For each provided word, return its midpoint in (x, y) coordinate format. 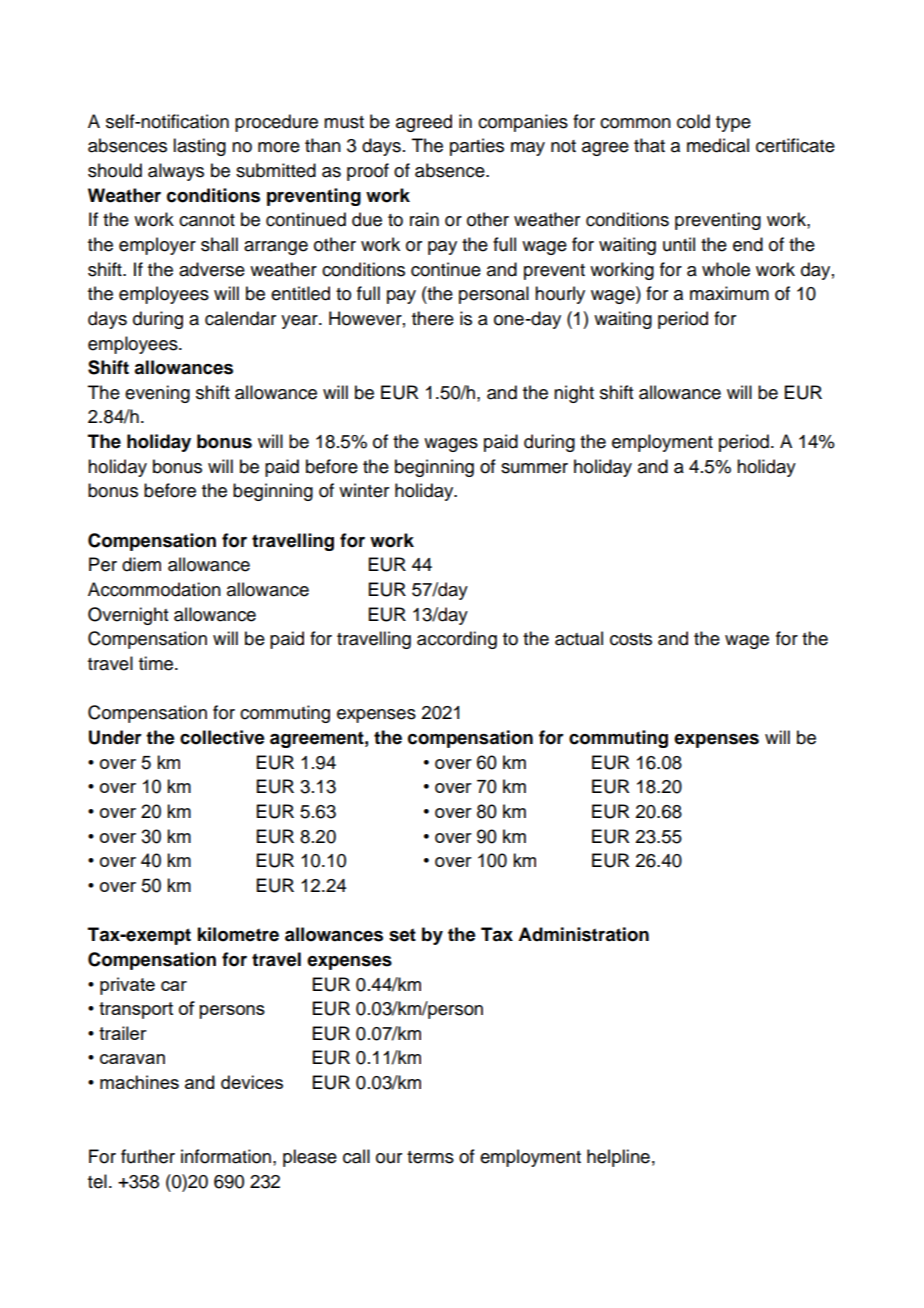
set (402, 935)
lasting (199, 147)
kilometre (238, 934)
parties (477, 147)
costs (631, 639)
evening (157, 394)
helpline (618, 1158)
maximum (729, 293)
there (433, 318)
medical (718, 145)
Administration (583, 934)
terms (430, 1157)
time (157, 663)
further (148, 1156)
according (457, 640)
